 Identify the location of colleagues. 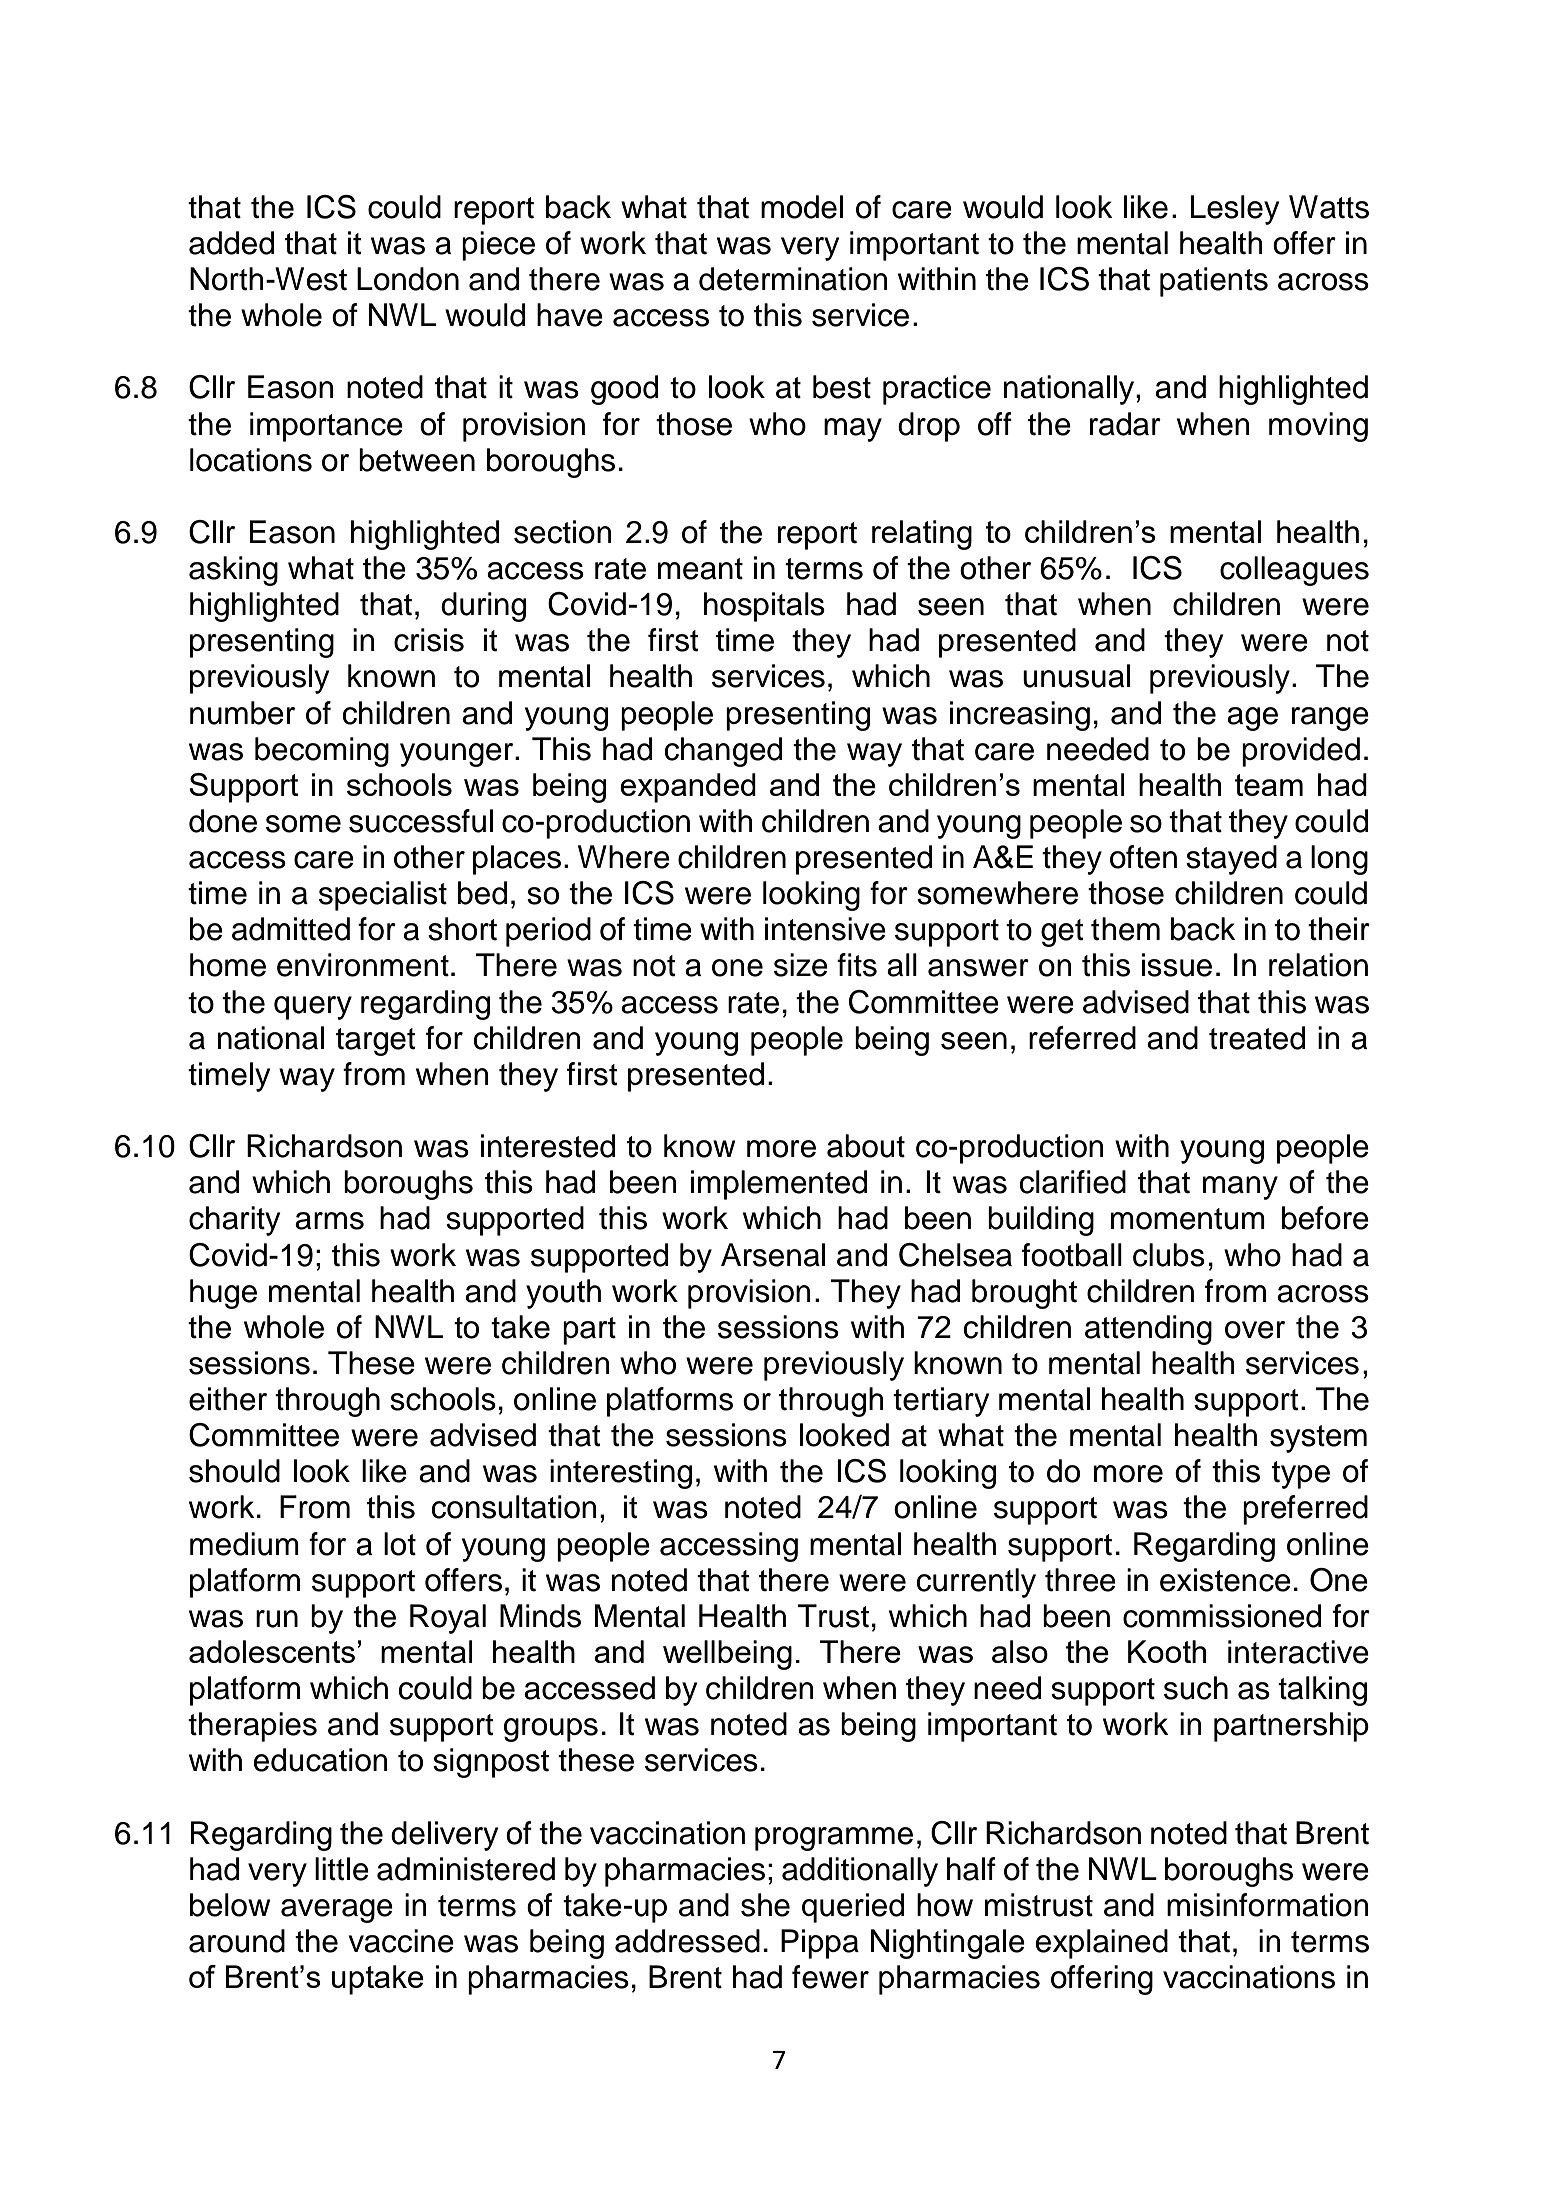
(1294, 571).
